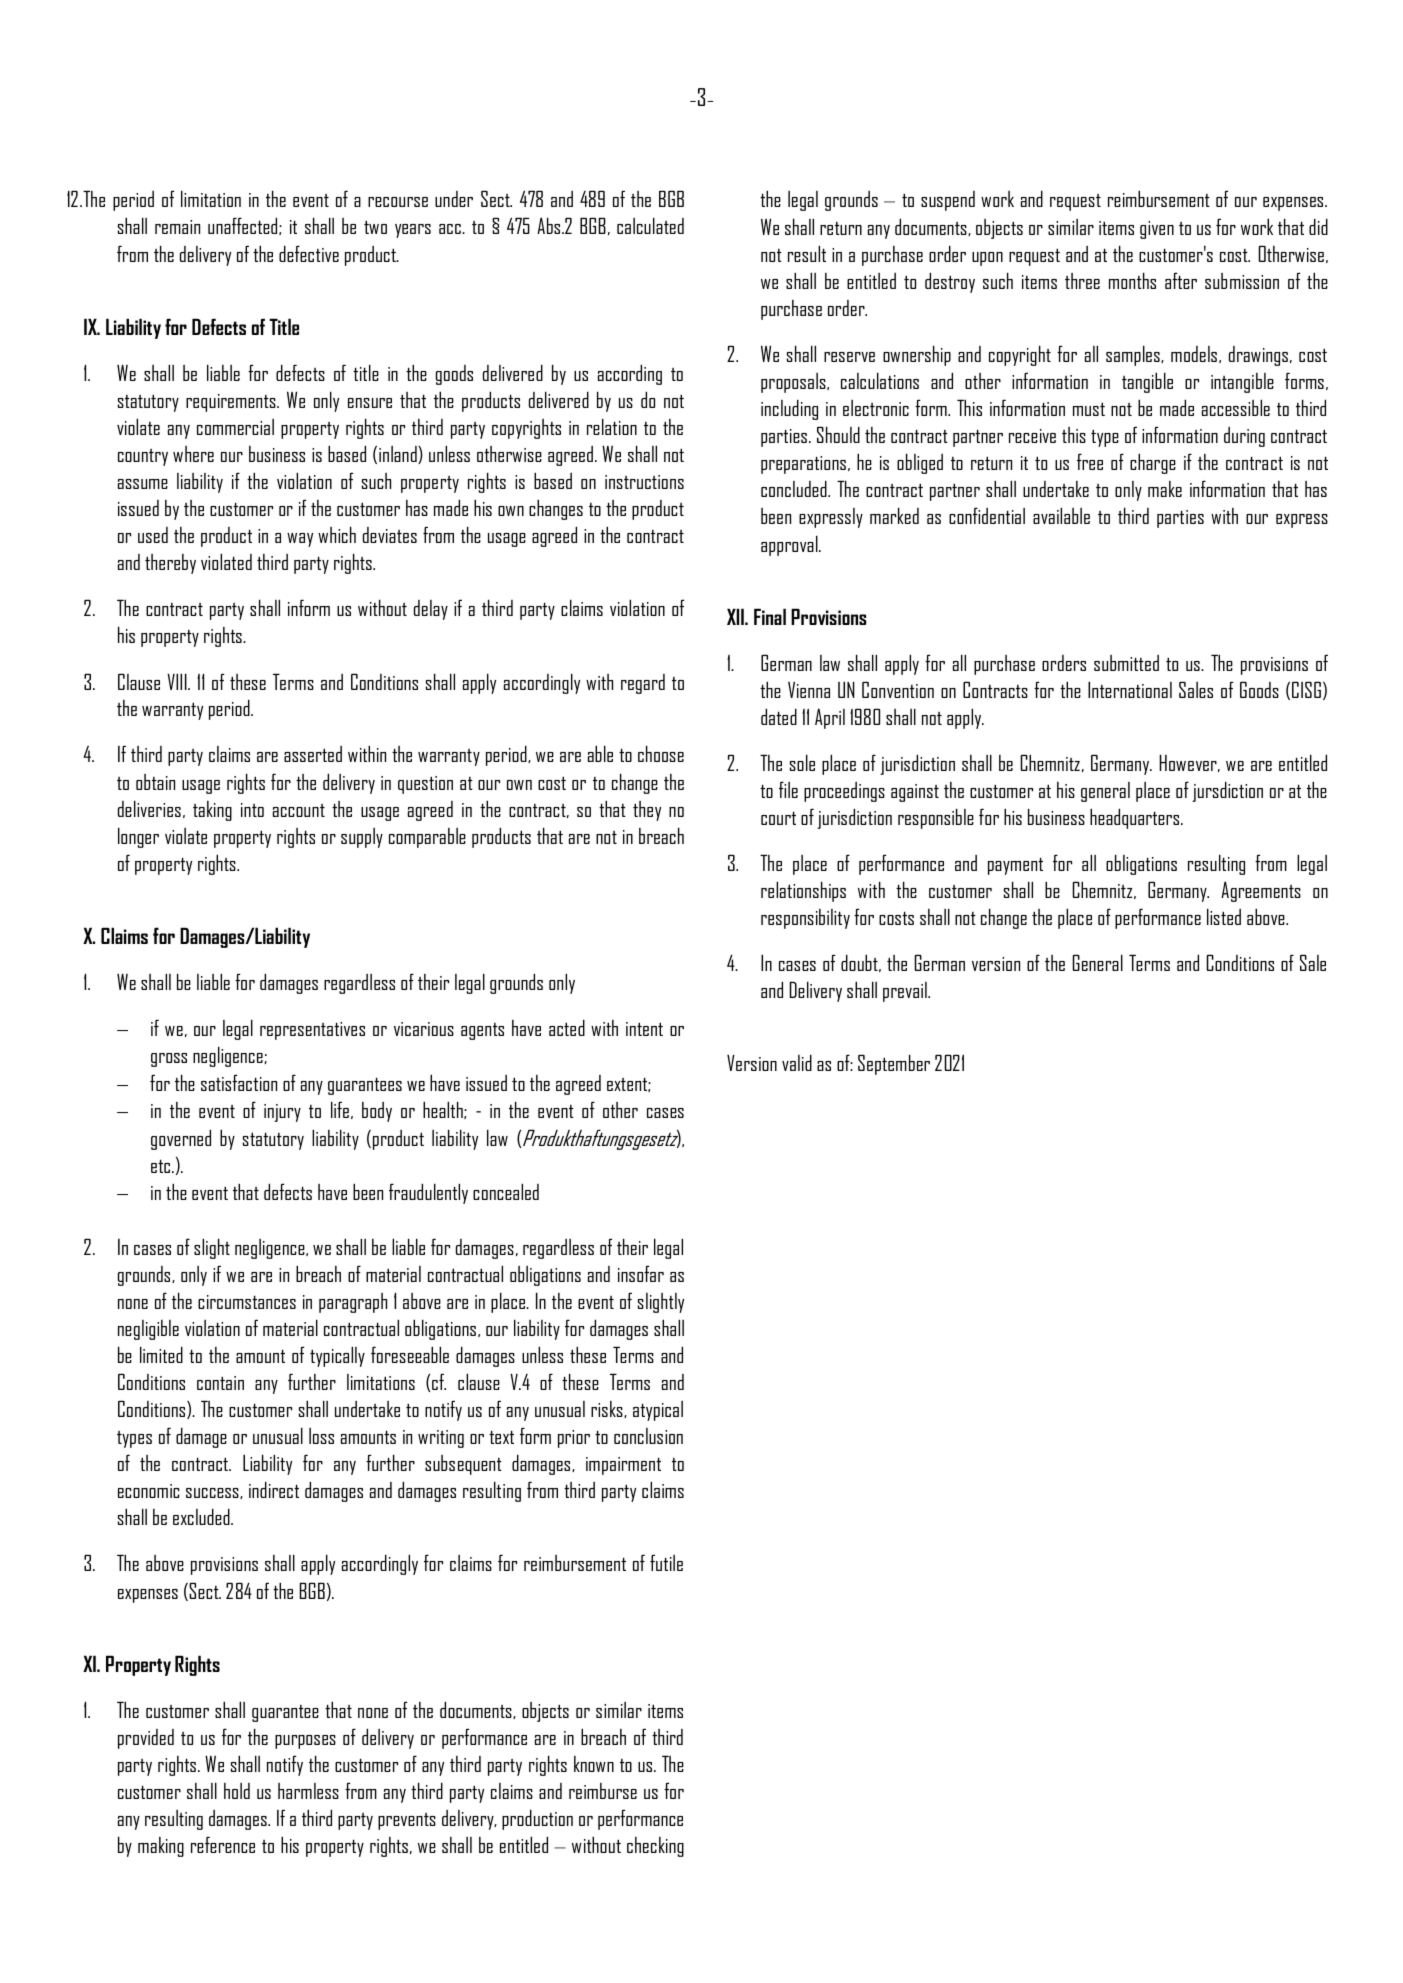 The image size is (1403, 1983). What do you see at coordinates (594, 1764) in the document?
I see `known` at bounding box center [594, 1764].
